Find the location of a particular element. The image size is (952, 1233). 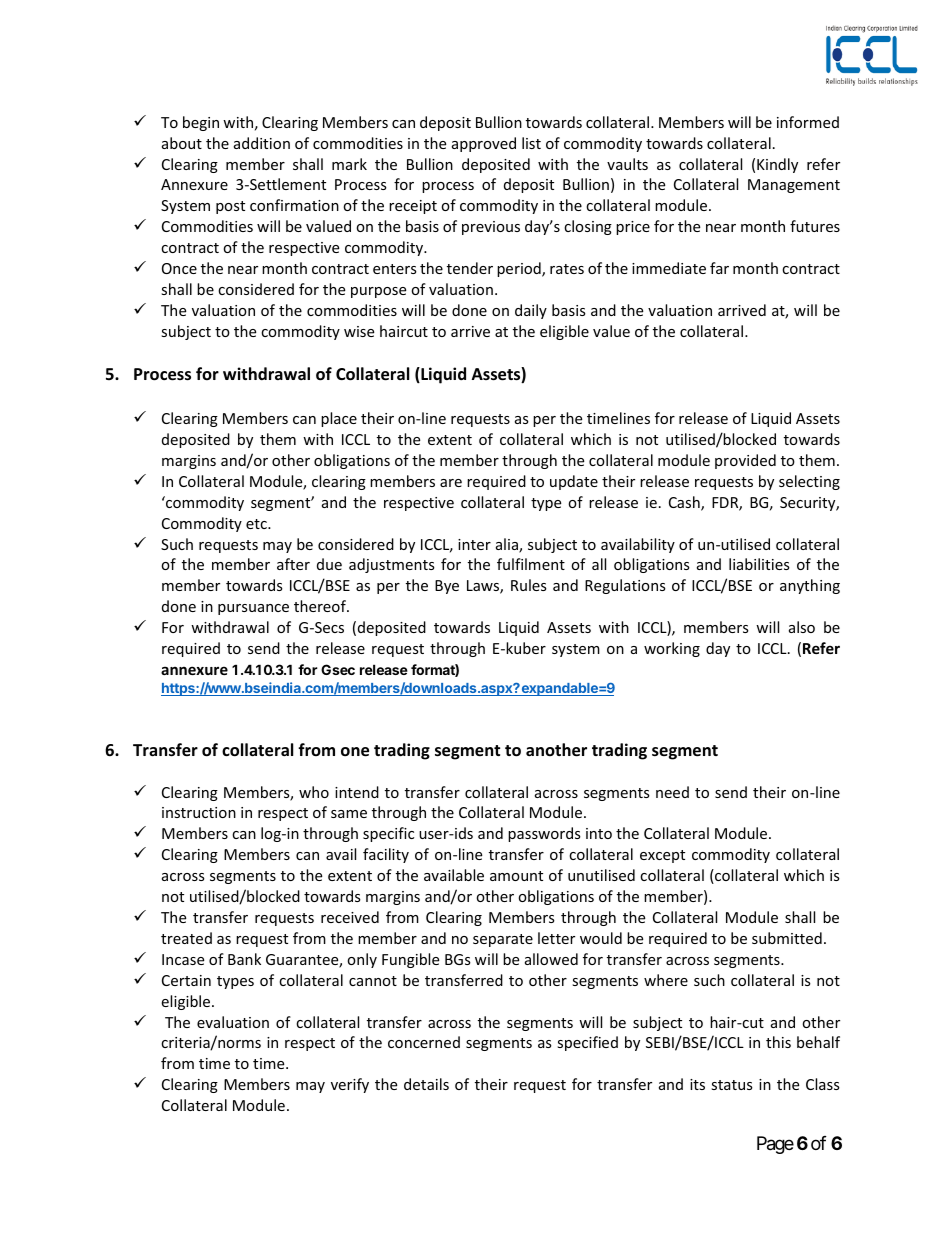

who is located at coordinates (314, 792).
